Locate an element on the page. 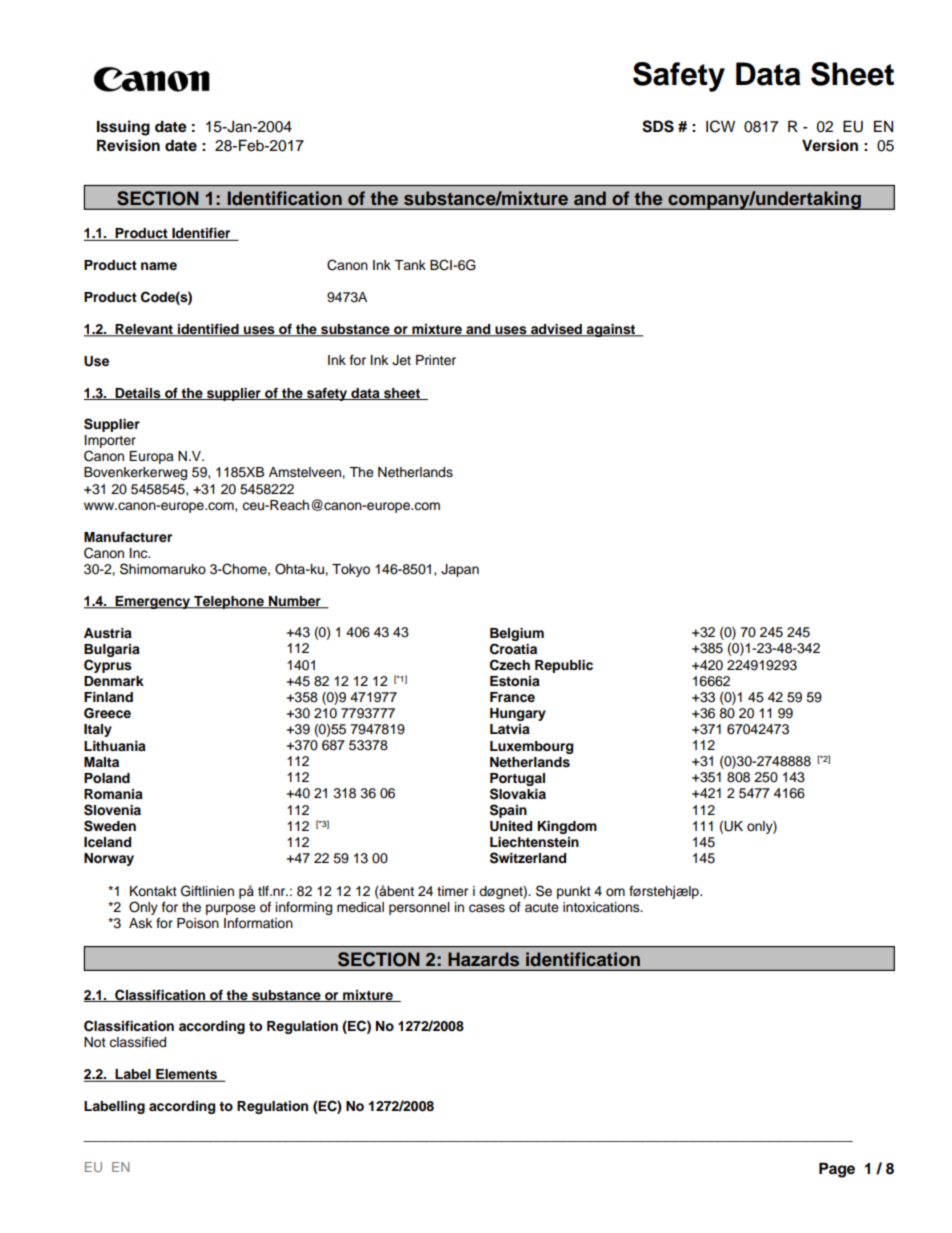 This page has height=1233, width=952. Version is located at coordinates (830, 145).
